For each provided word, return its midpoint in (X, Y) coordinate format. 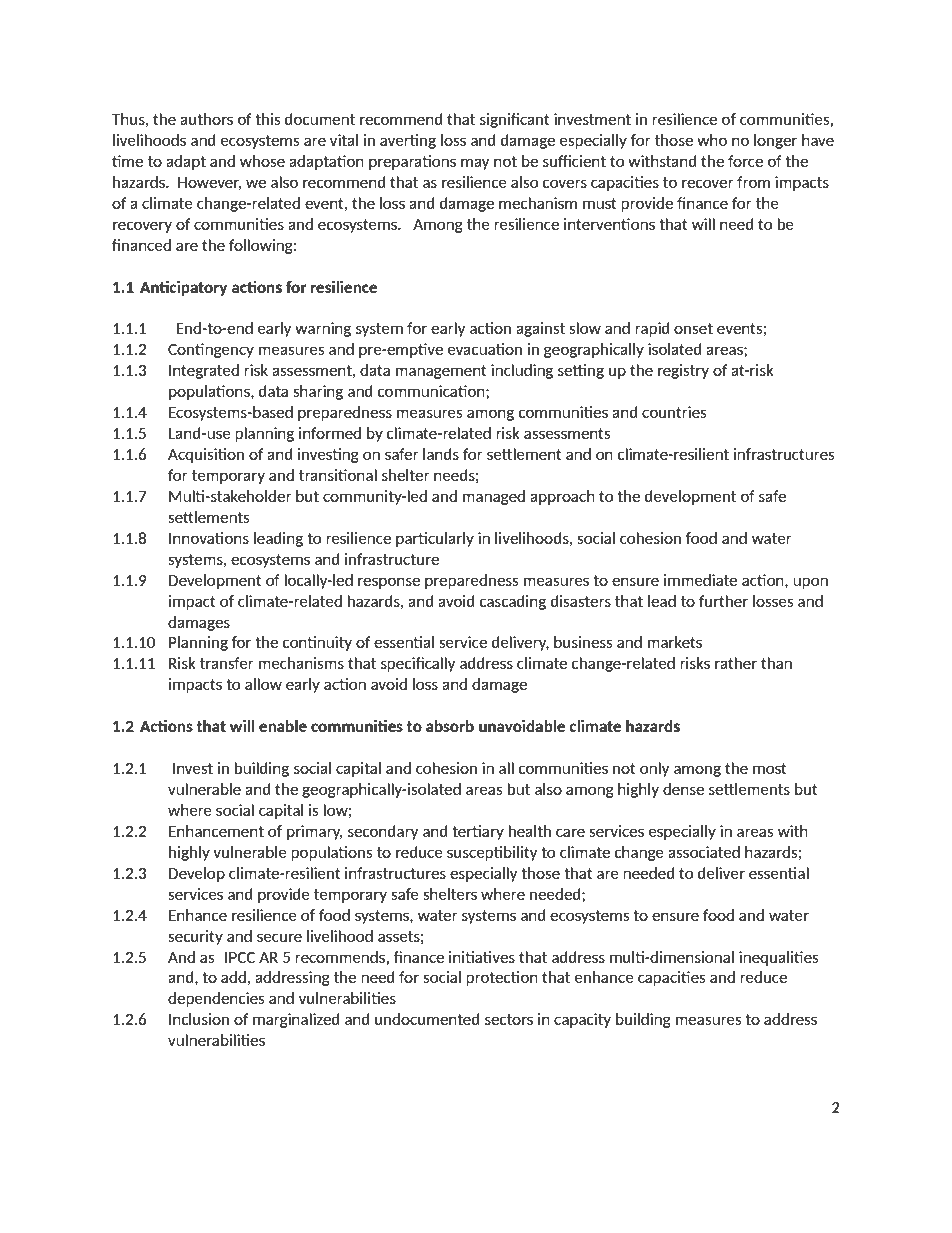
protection (502, 978)
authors (206, 119)
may (475, 164)
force (745, 161)
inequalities (779, 958)
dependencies (216, 999)
